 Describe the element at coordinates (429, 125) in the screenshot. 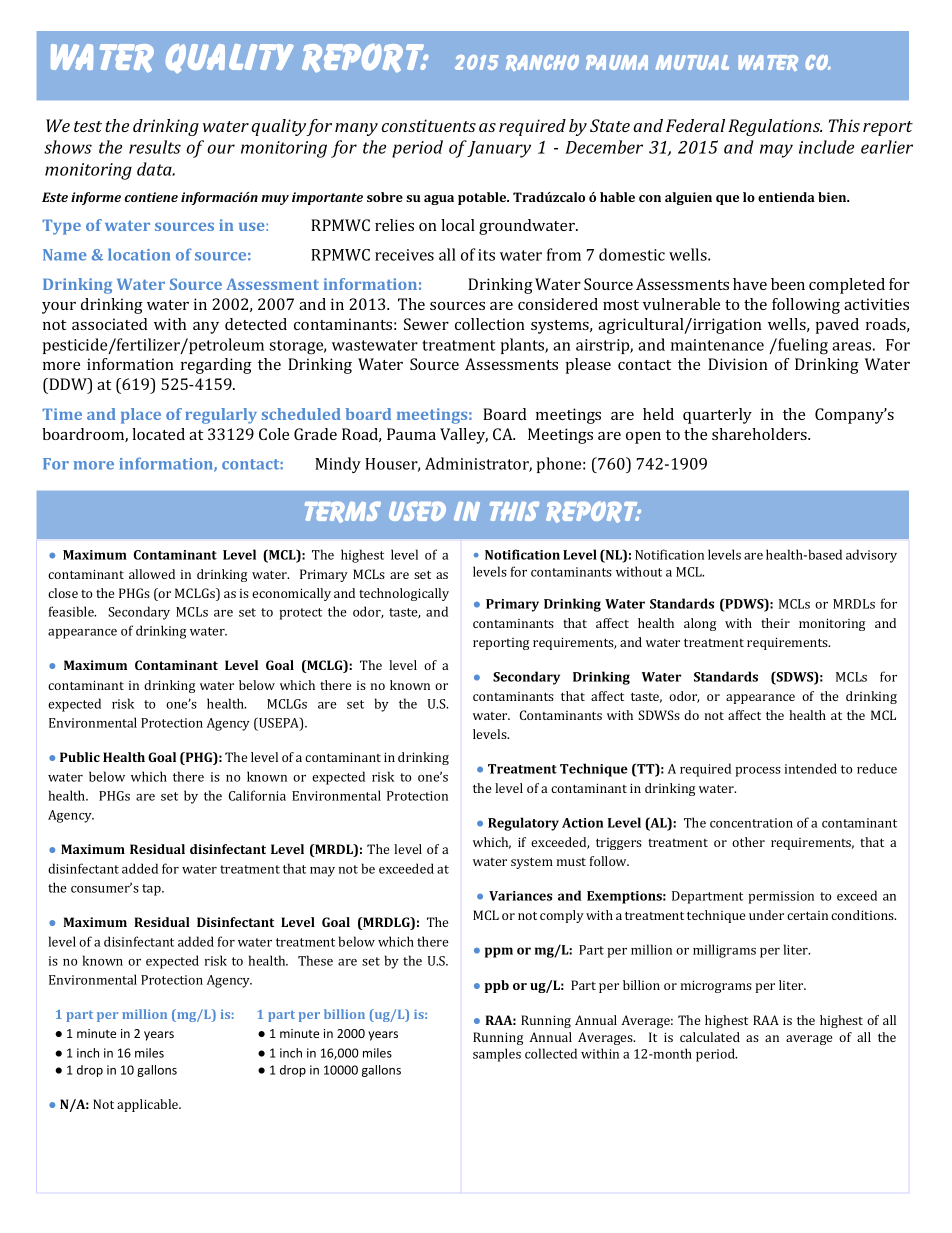

I see `constituents` at that location.
